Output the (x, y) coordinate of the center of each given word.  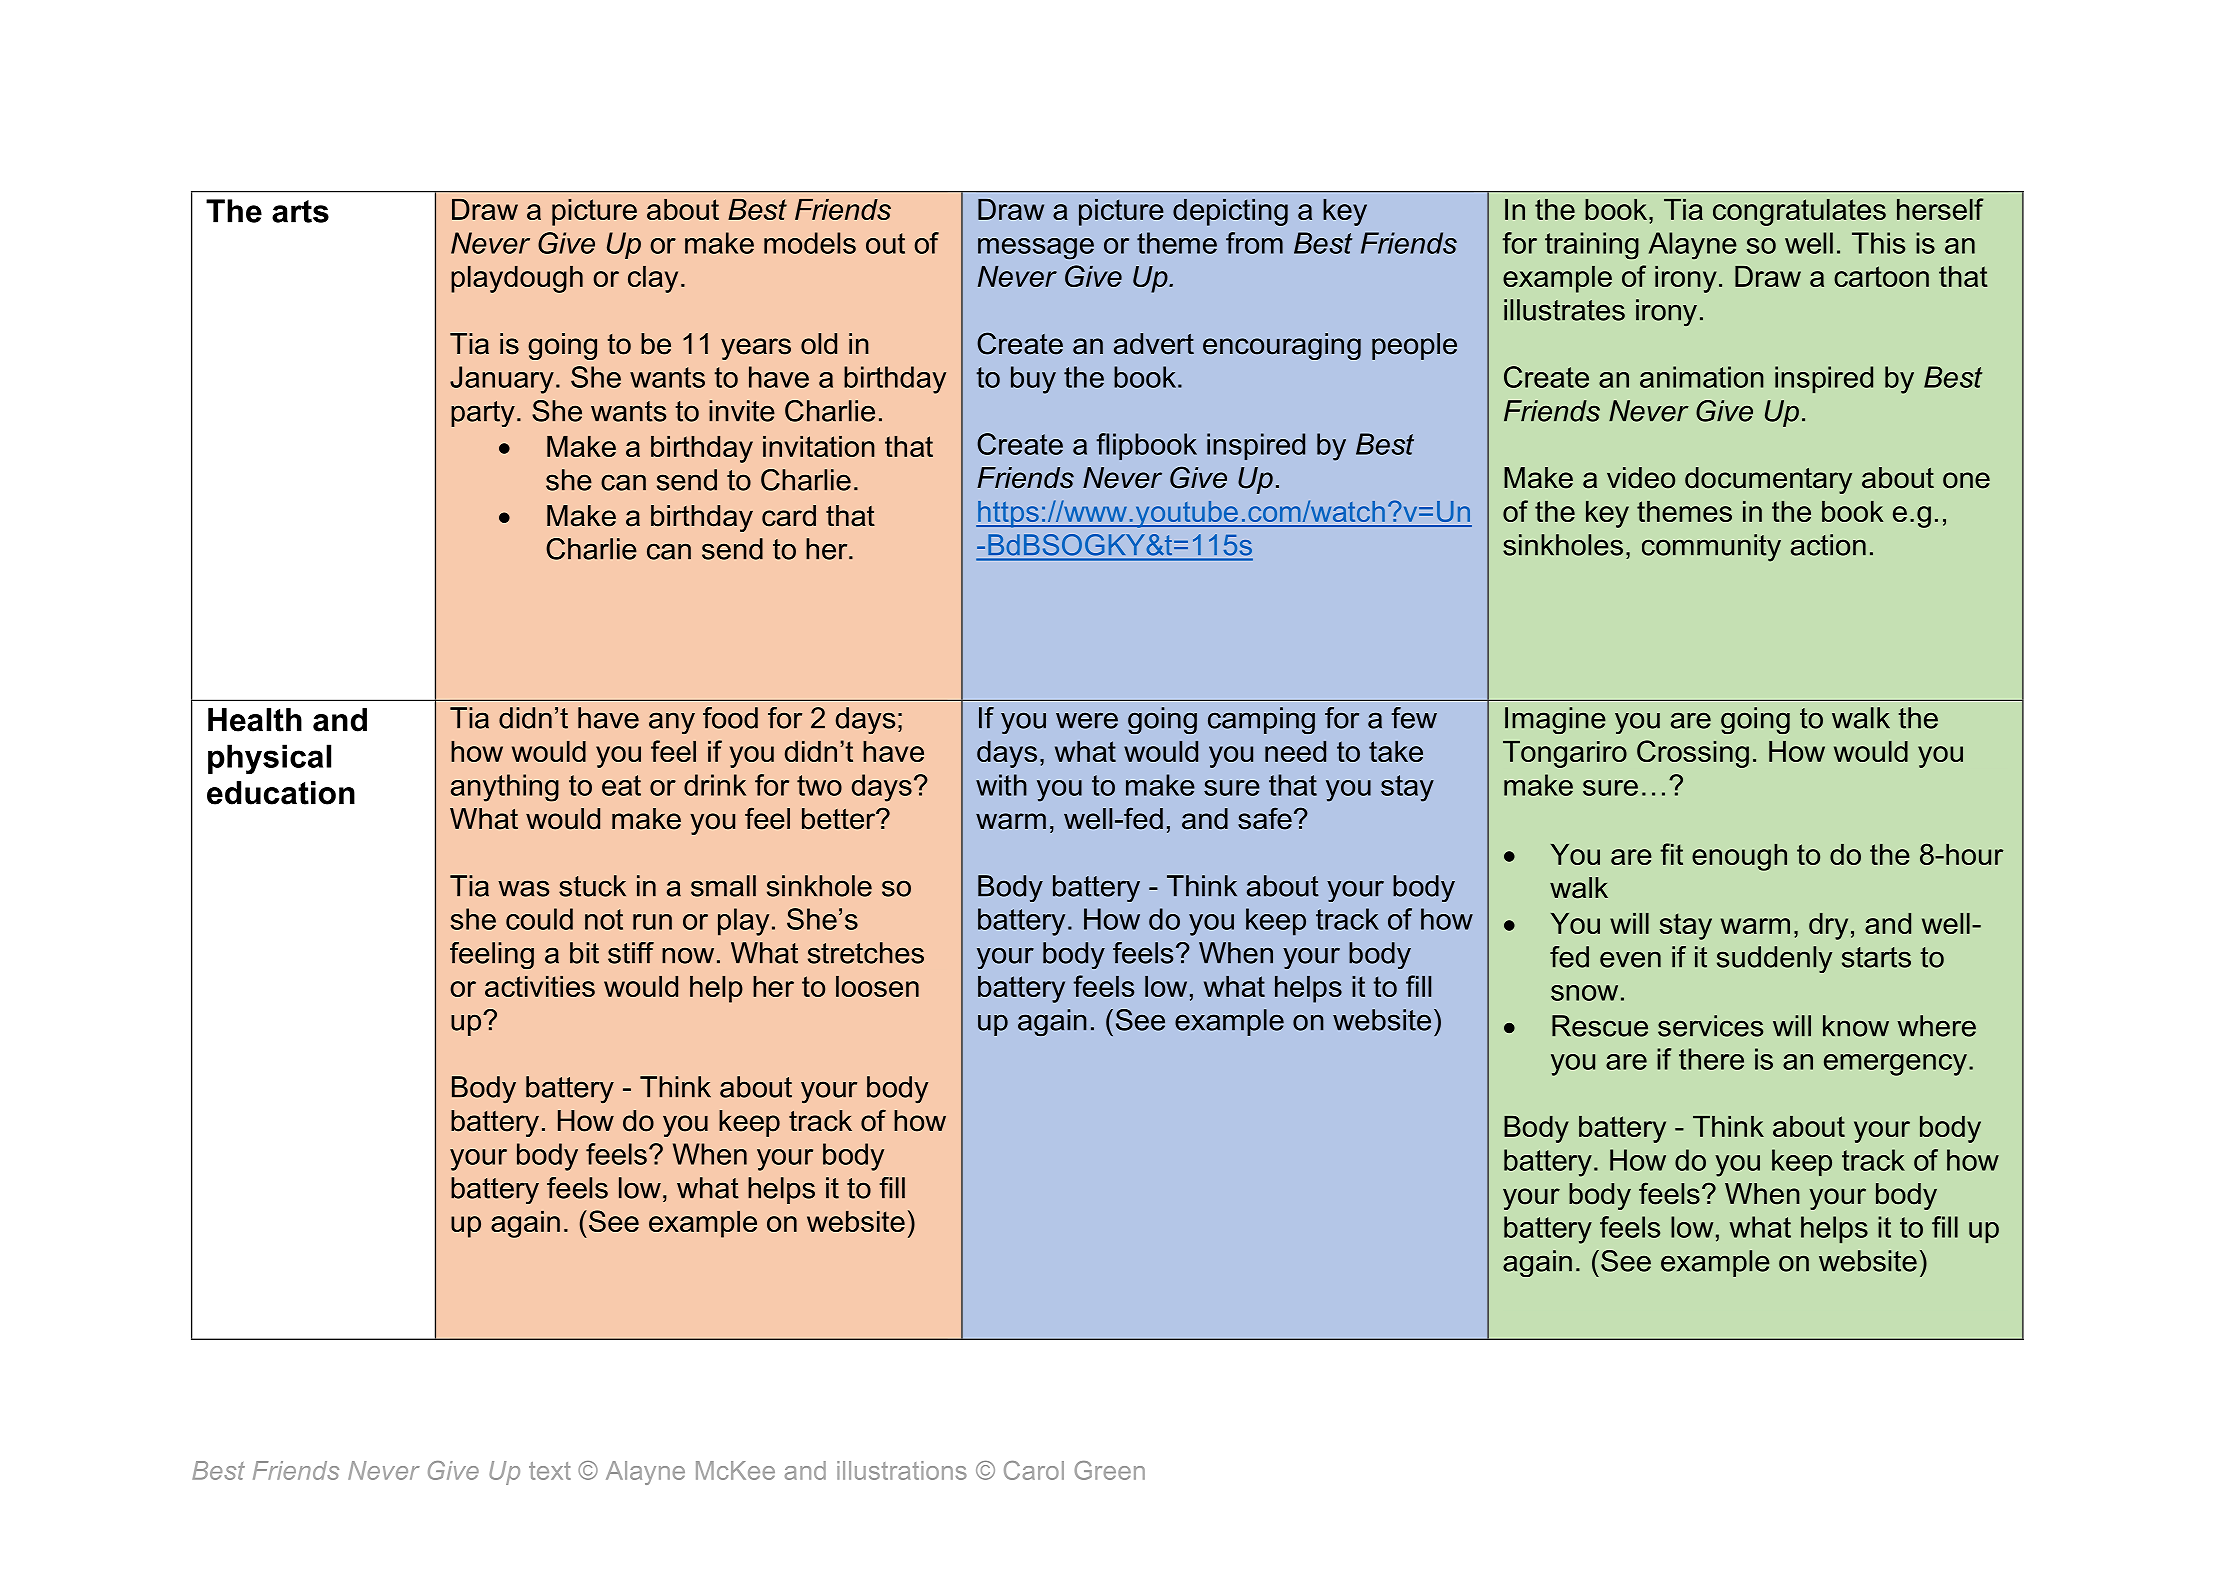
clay (653, 279)
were (1087, 720)
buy (1033, 380)
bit (584, 953)
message (1036, 249)
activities (540, 986)
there (1711, 1059)
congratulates (1799, 212)
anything (505, 788)
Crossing (1693, 754)
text (550, 1471)
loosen (877, 986)
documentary (1768, 480)
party (483, 414)
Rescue (1600, 1026)
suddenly (1774, 959)
